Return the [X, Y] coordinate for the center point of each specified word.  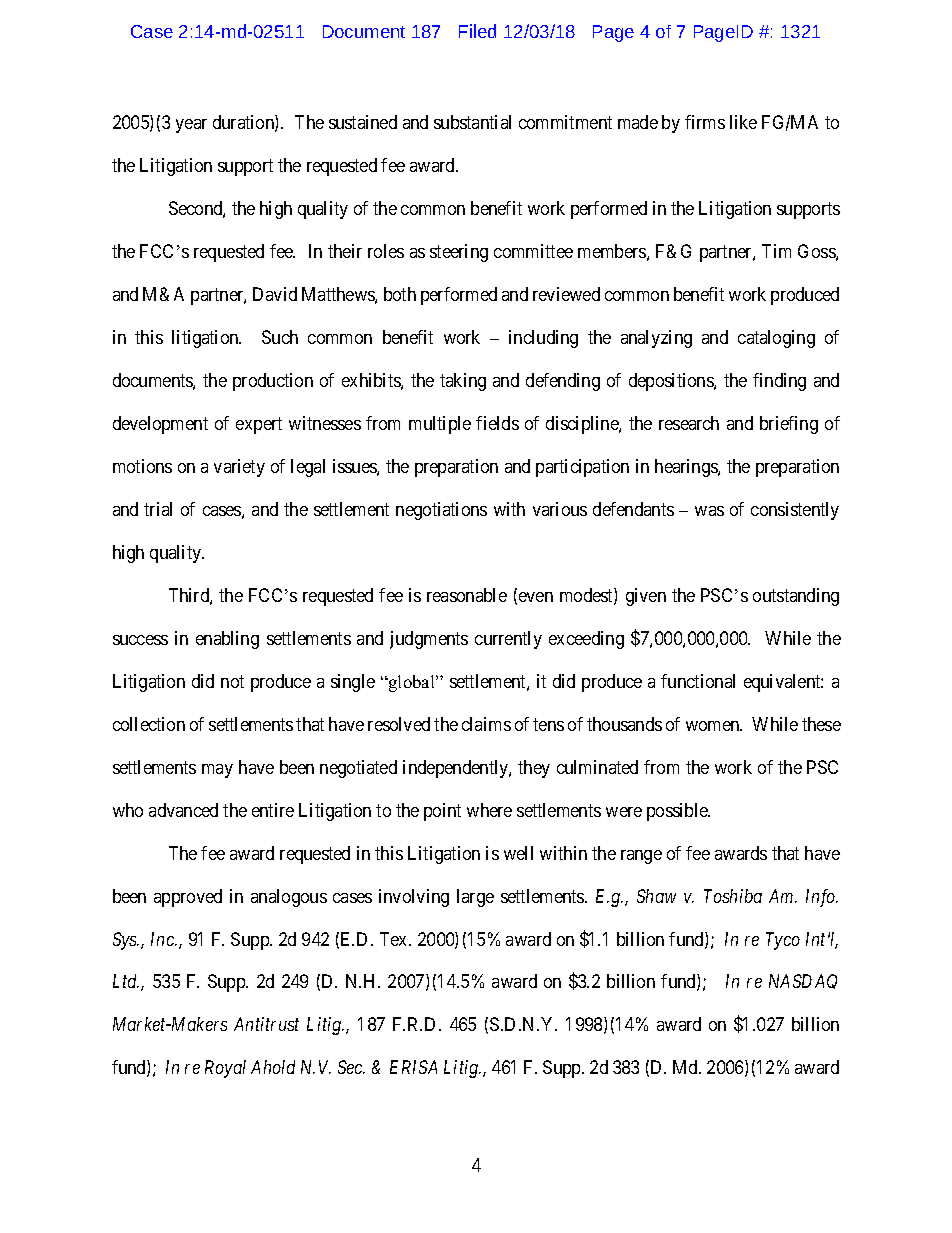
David [275, 294]
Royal [225, 1069]
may [217, 771]
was [709, 511]
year [191, 126]
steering [459, 253]
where [489, 810]
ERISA [413, 1067]
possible [678, 812]
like [743, 122]
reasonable [467, 595]
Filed [477, 31]
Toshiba [733, 896]
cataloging [776, 339]
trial [158, 509]
